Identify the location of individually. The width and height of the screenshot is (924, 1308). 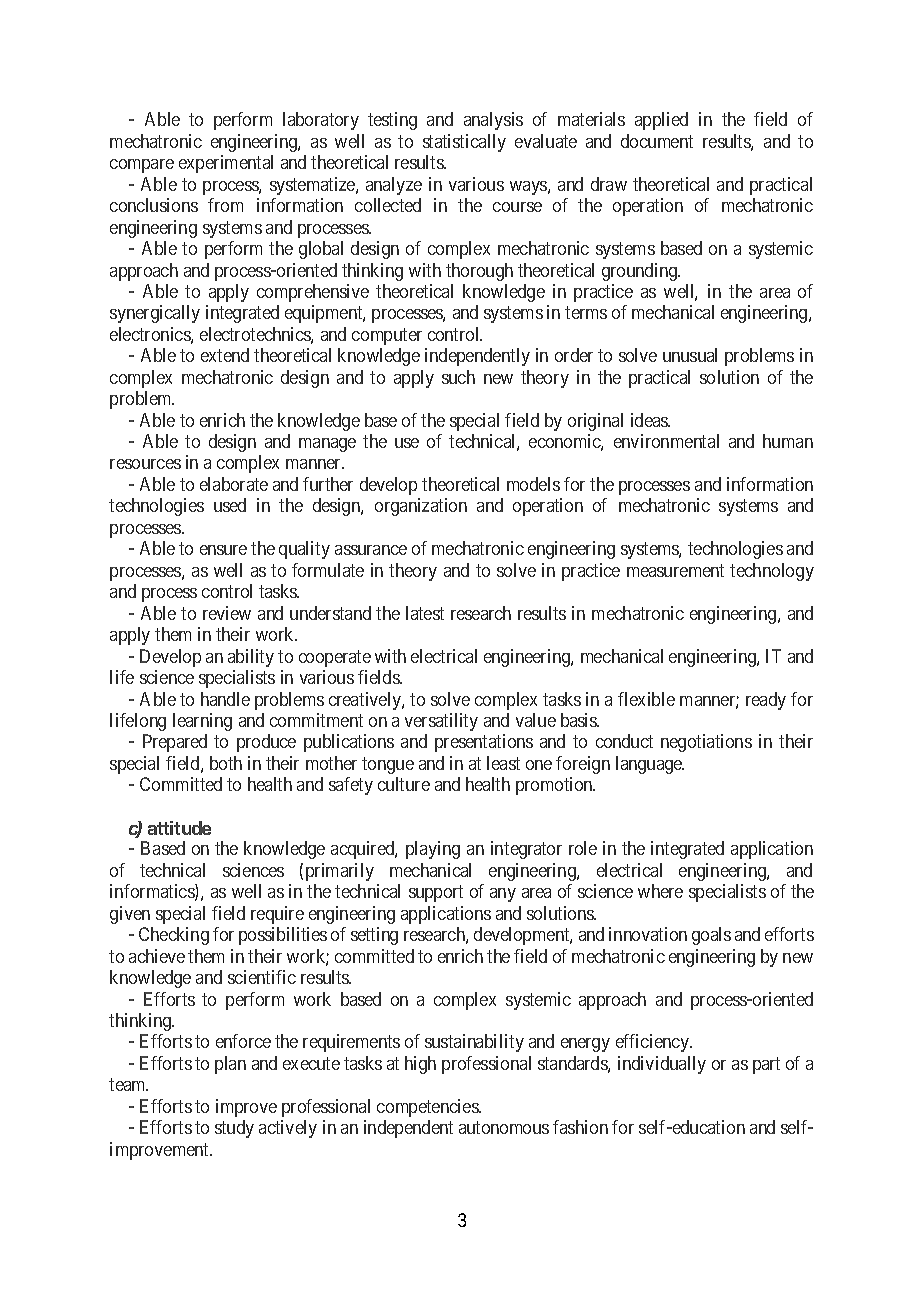
(662, 1065).
